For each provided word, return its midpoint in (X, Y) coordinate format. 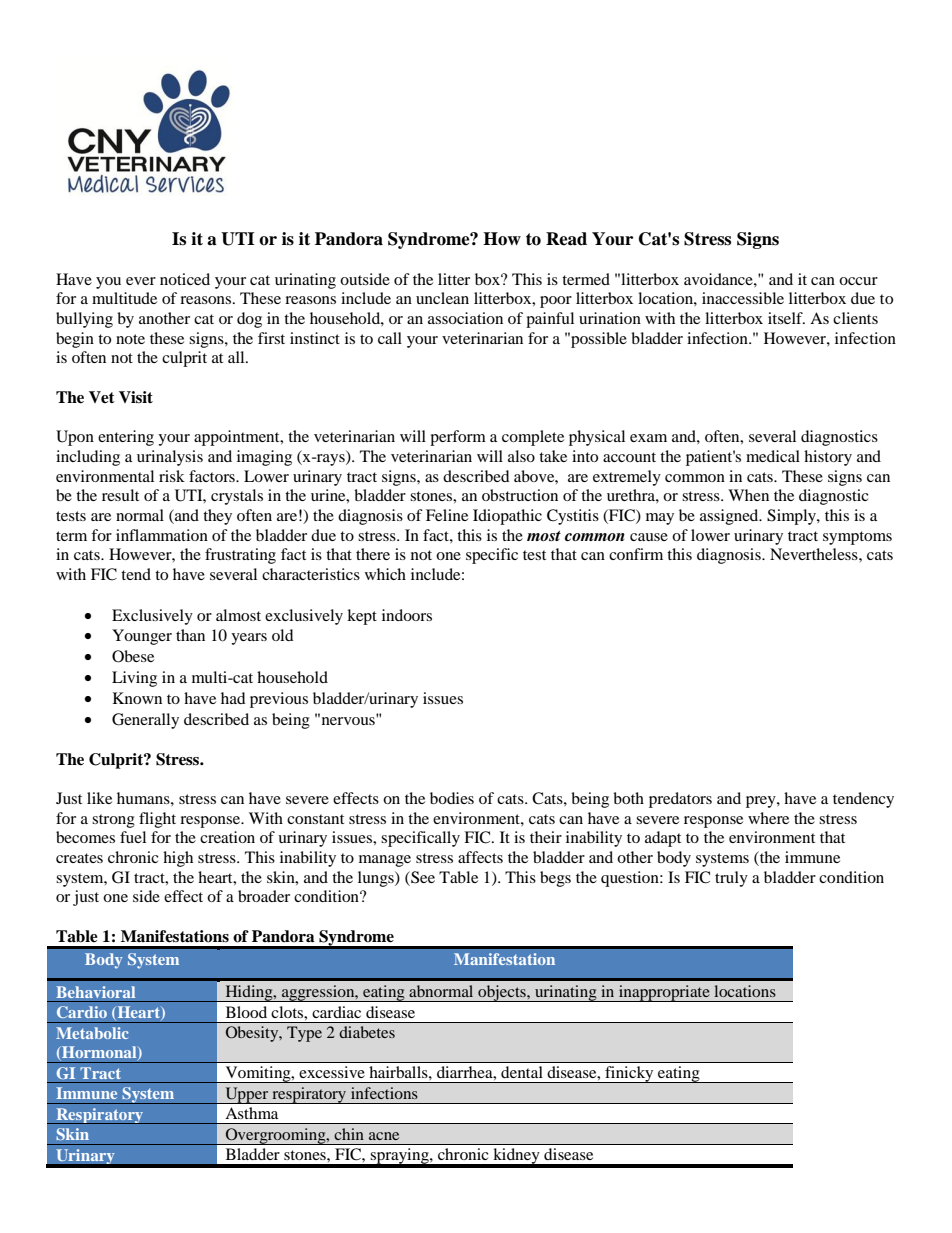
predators (680, 800)
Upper (247, 1095)
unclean (442, 298)
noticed (185, 279)
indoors (407, 615)
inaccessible (743, 298)
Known (137, 698)
